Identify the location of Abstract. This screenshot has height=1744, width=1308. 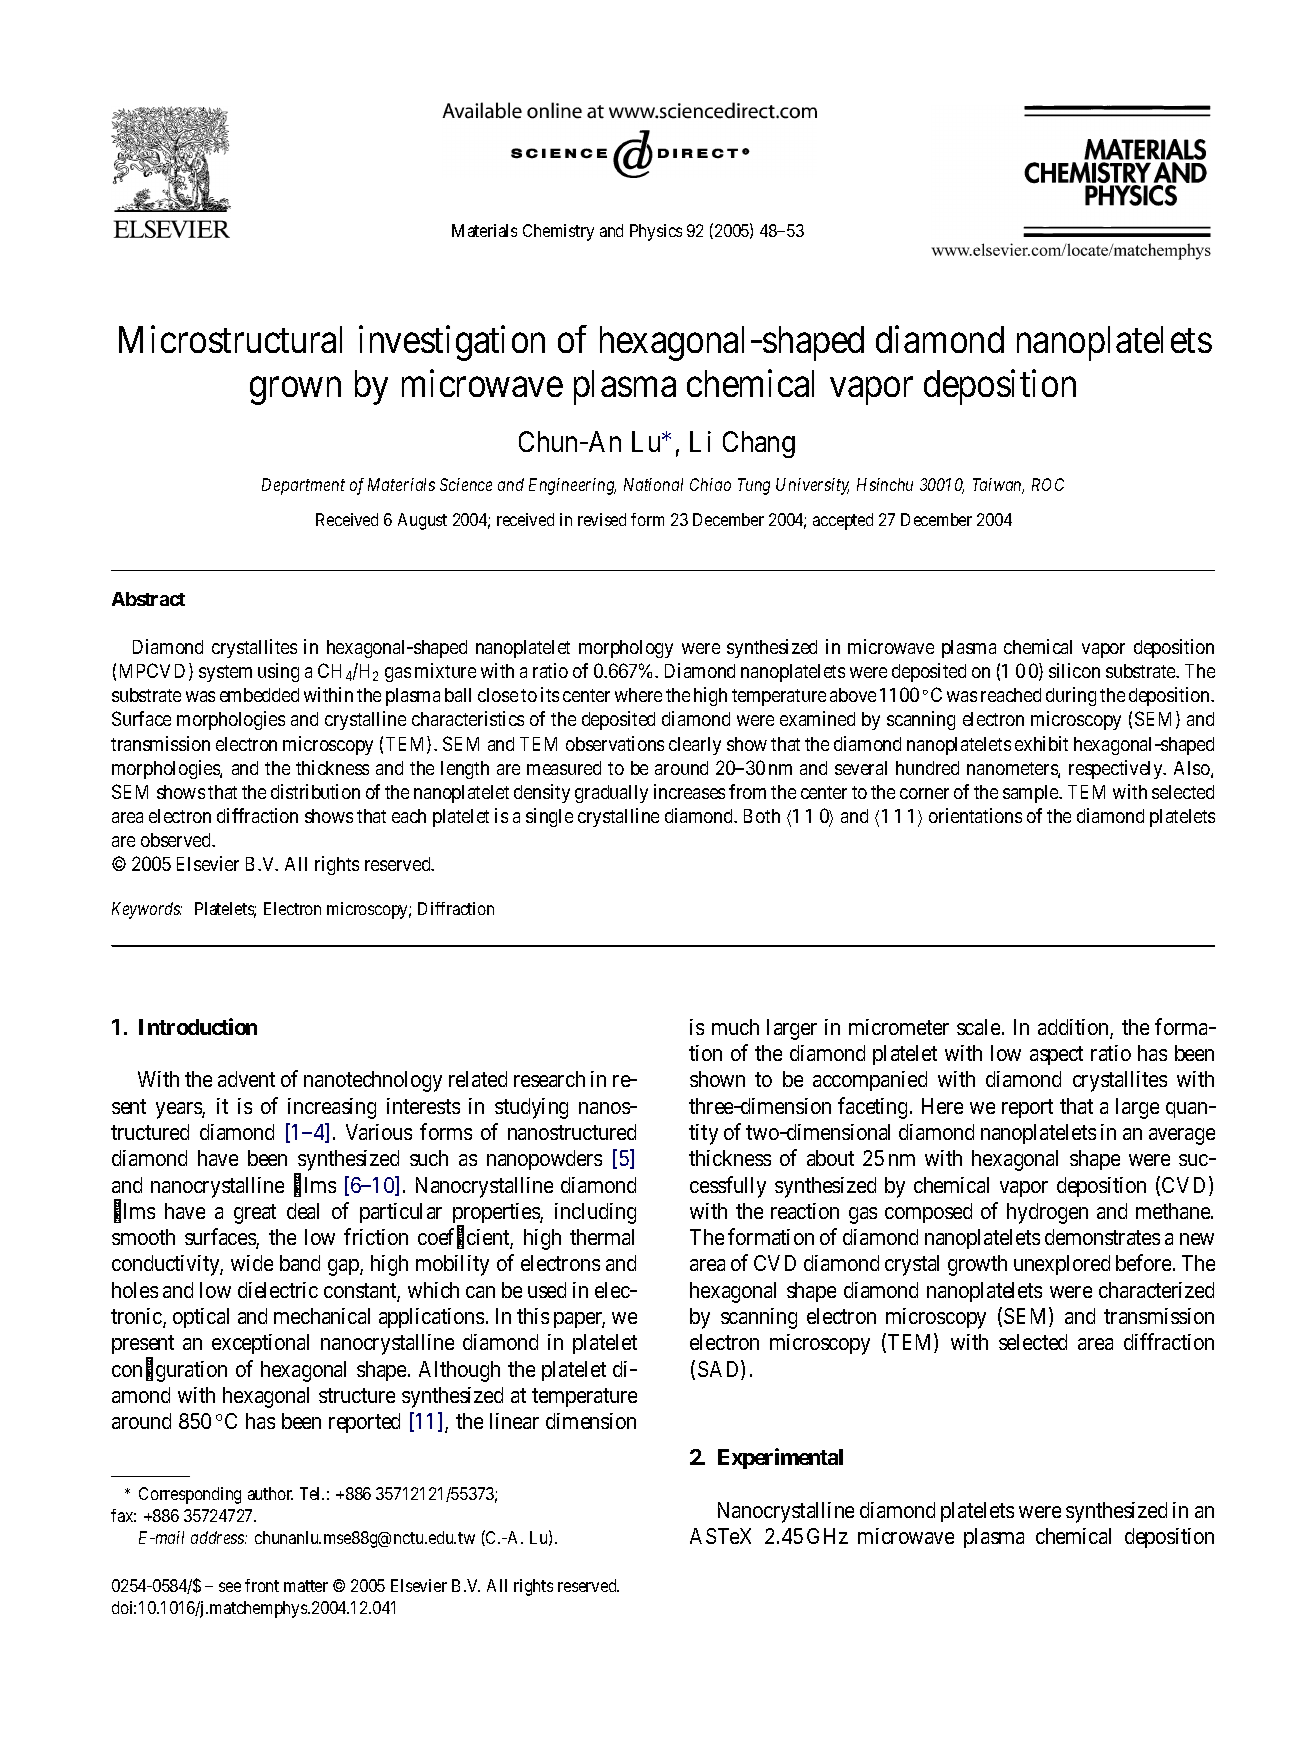
(148, 599).
